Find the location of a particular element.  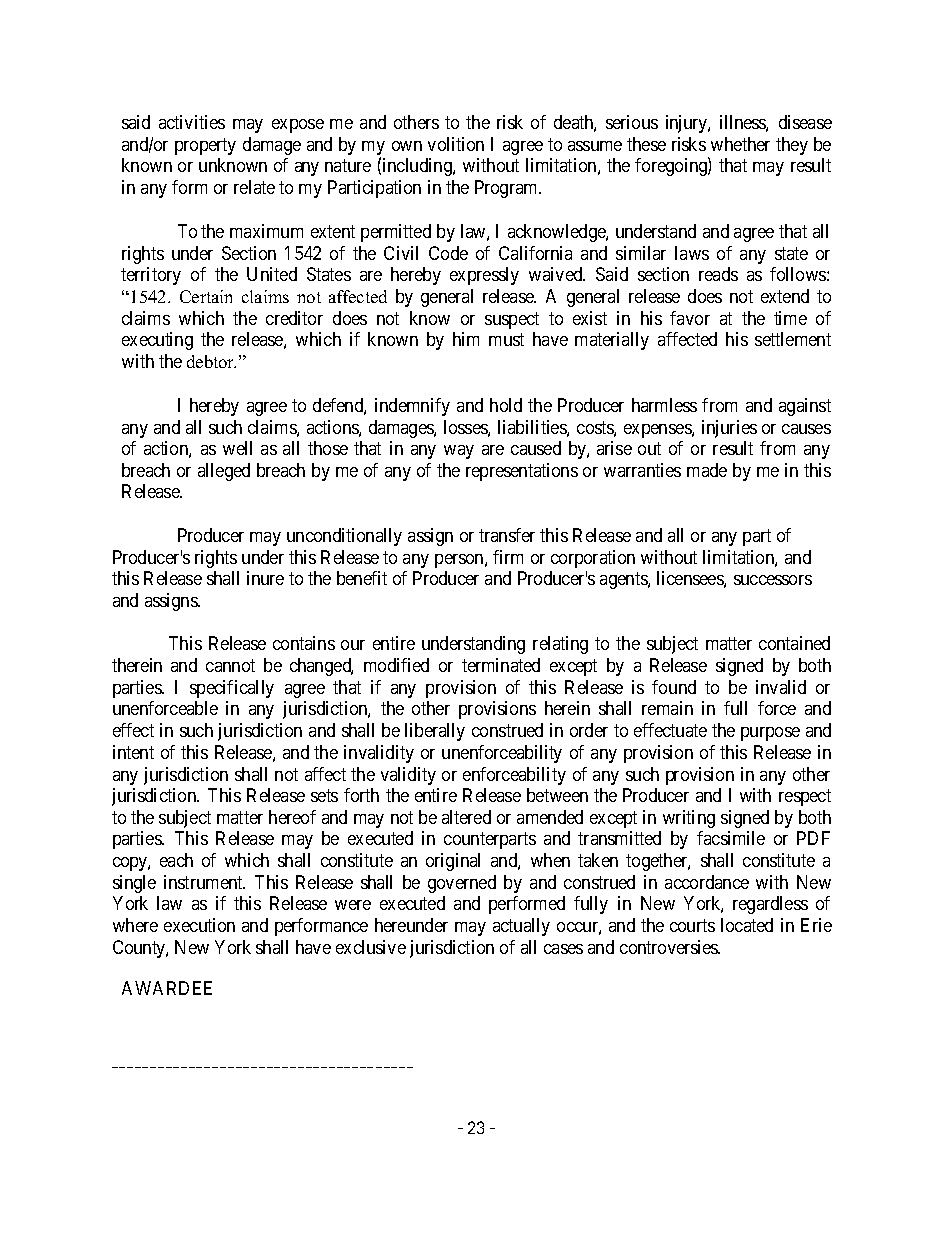

inure is located at coordinates (265, 578).
